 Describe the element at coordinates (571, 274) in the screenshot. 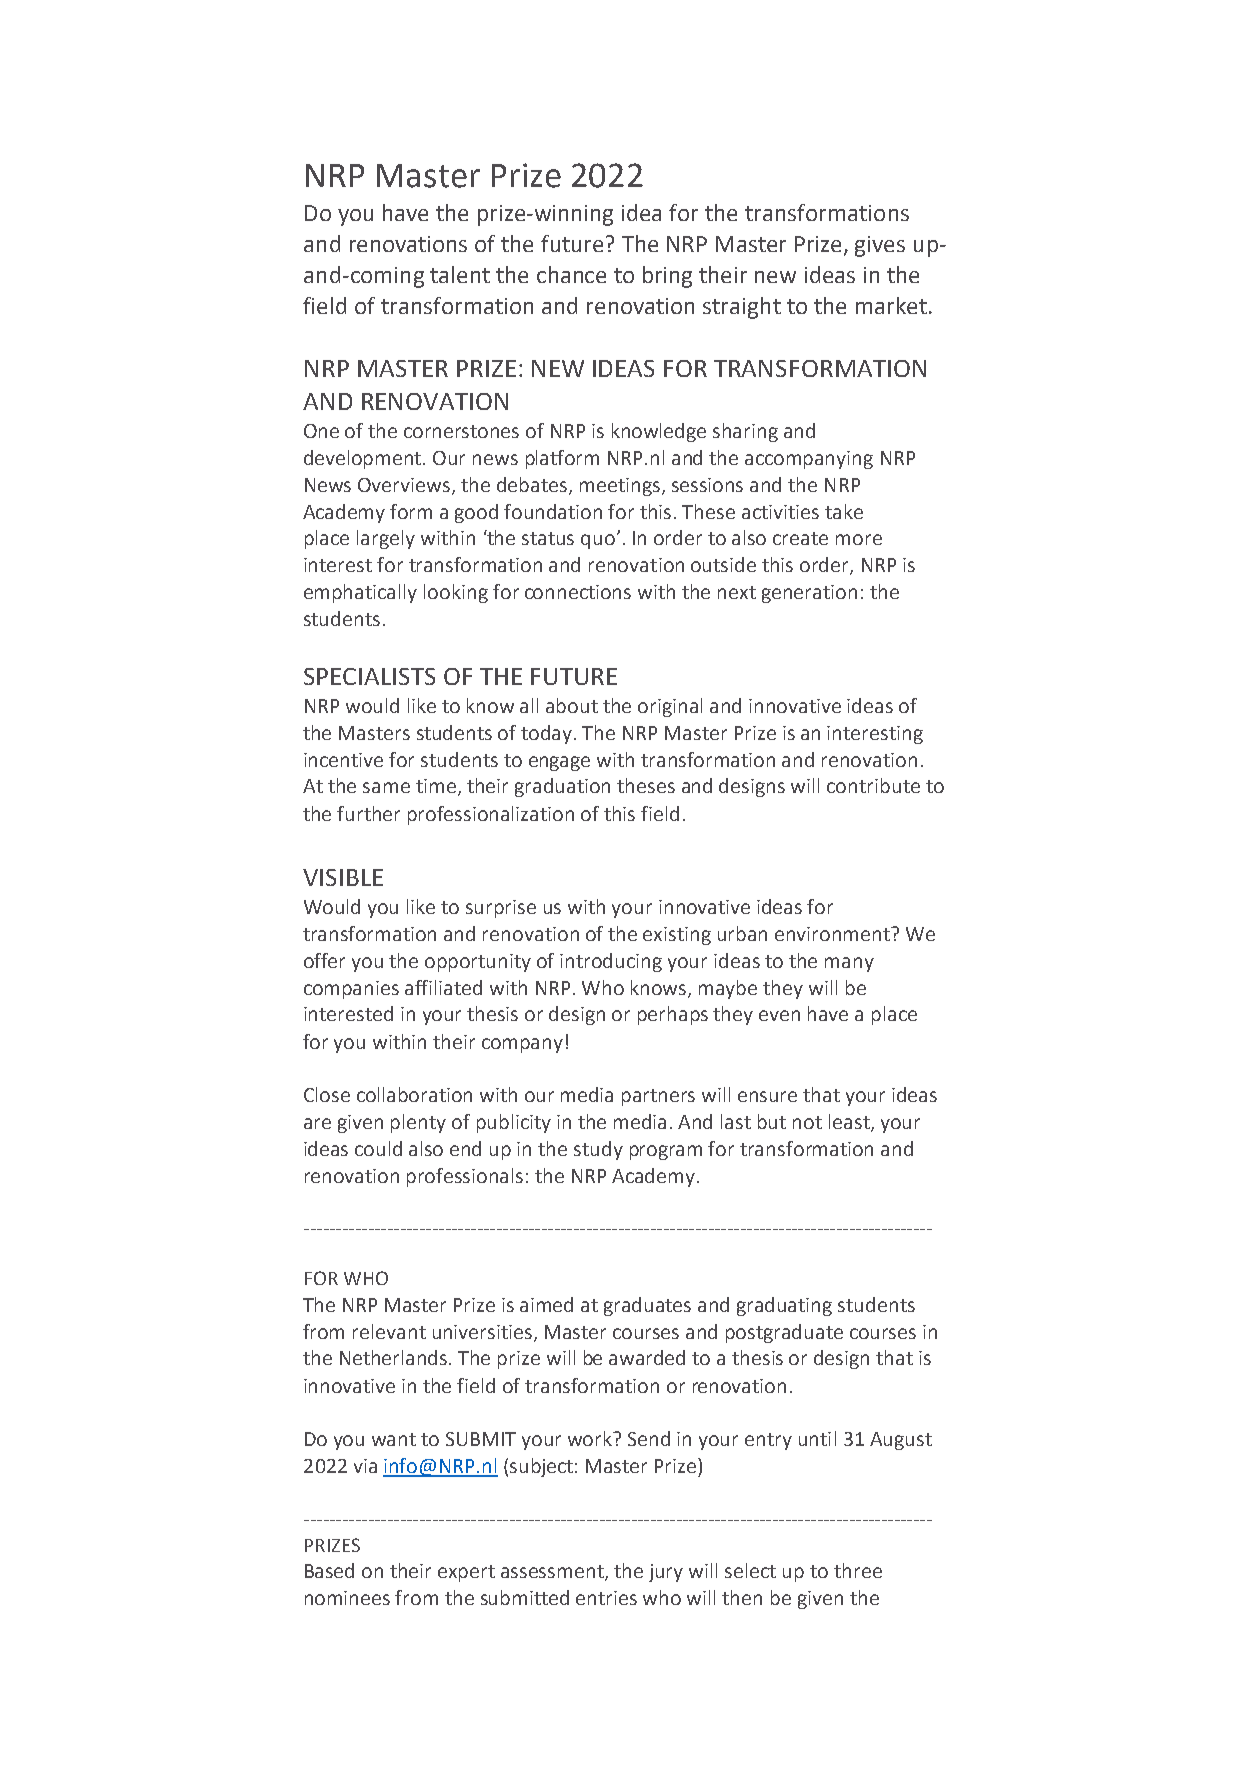

I see `chance` at that location.
